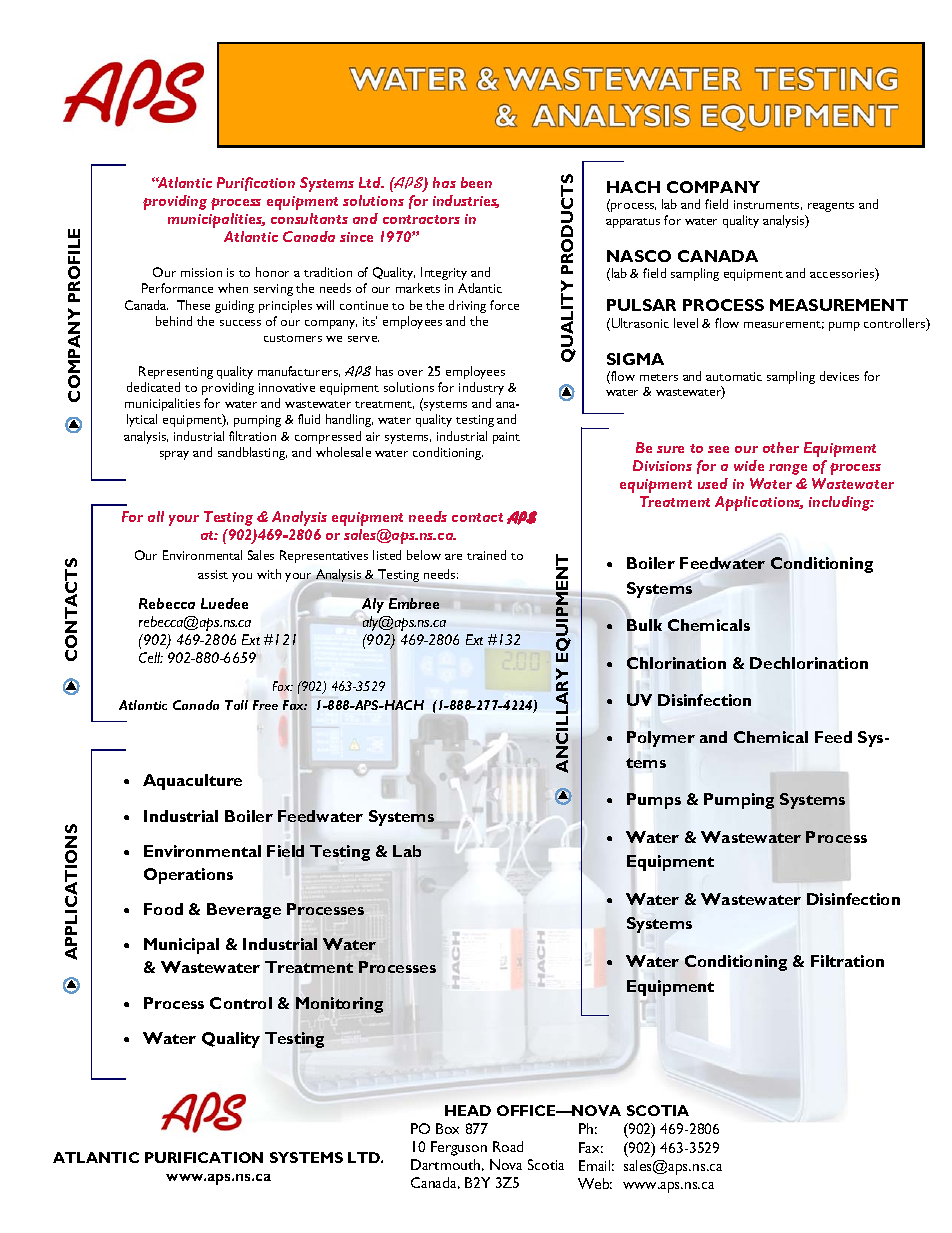 This screenshot has width=952, height=1233. Describe the element at coordinates (781, 447) in the screenshot. I see `other` at that location.
